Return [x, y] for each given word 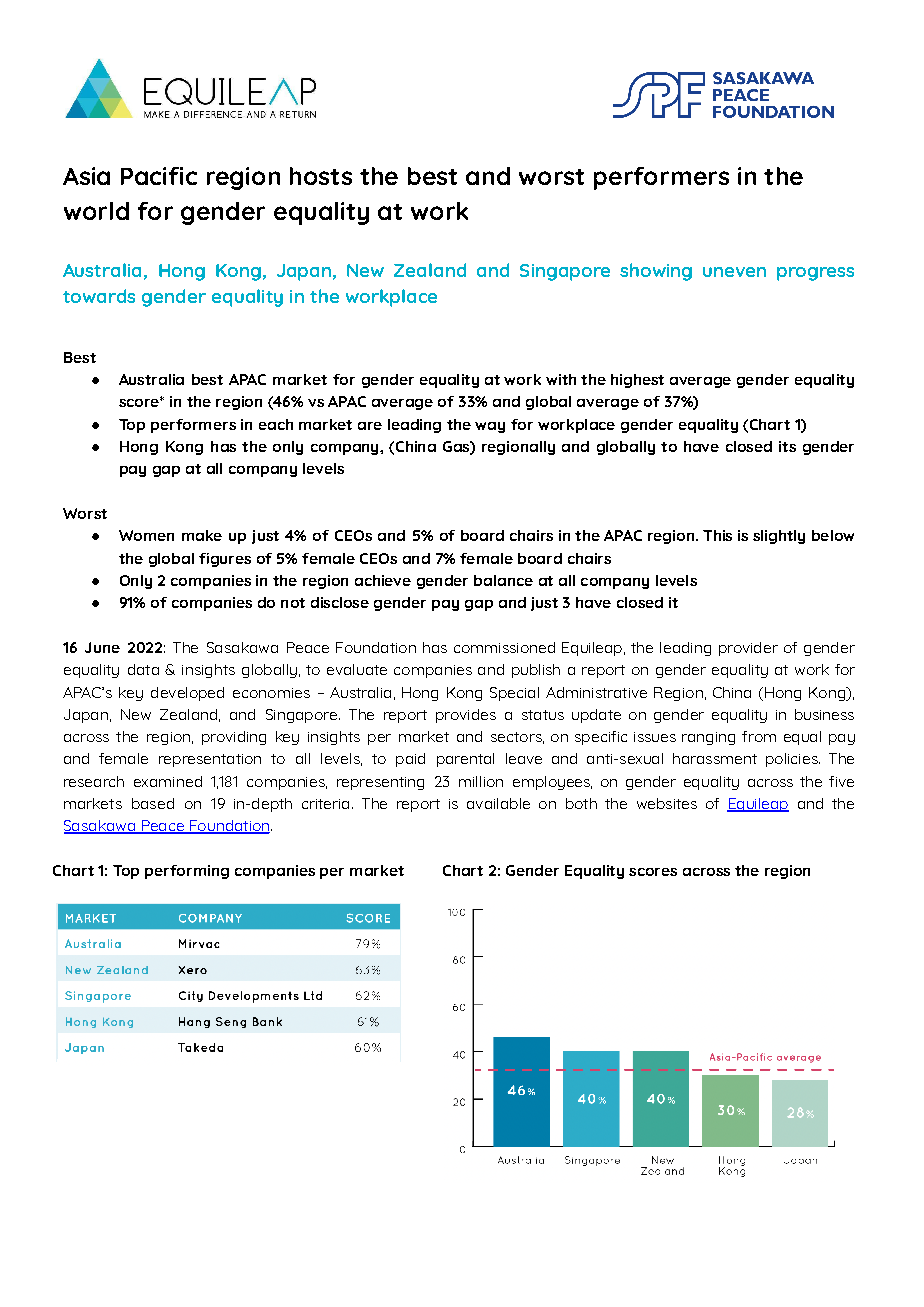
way [490, 427]
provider [748, 649]
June [102, 647]
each [276, 424]
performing [187, 872]
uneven [734, 272]
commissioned [504, 647]
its [787, 446]
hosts [321, 176]
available [498, 803]
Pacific [159, 176]
